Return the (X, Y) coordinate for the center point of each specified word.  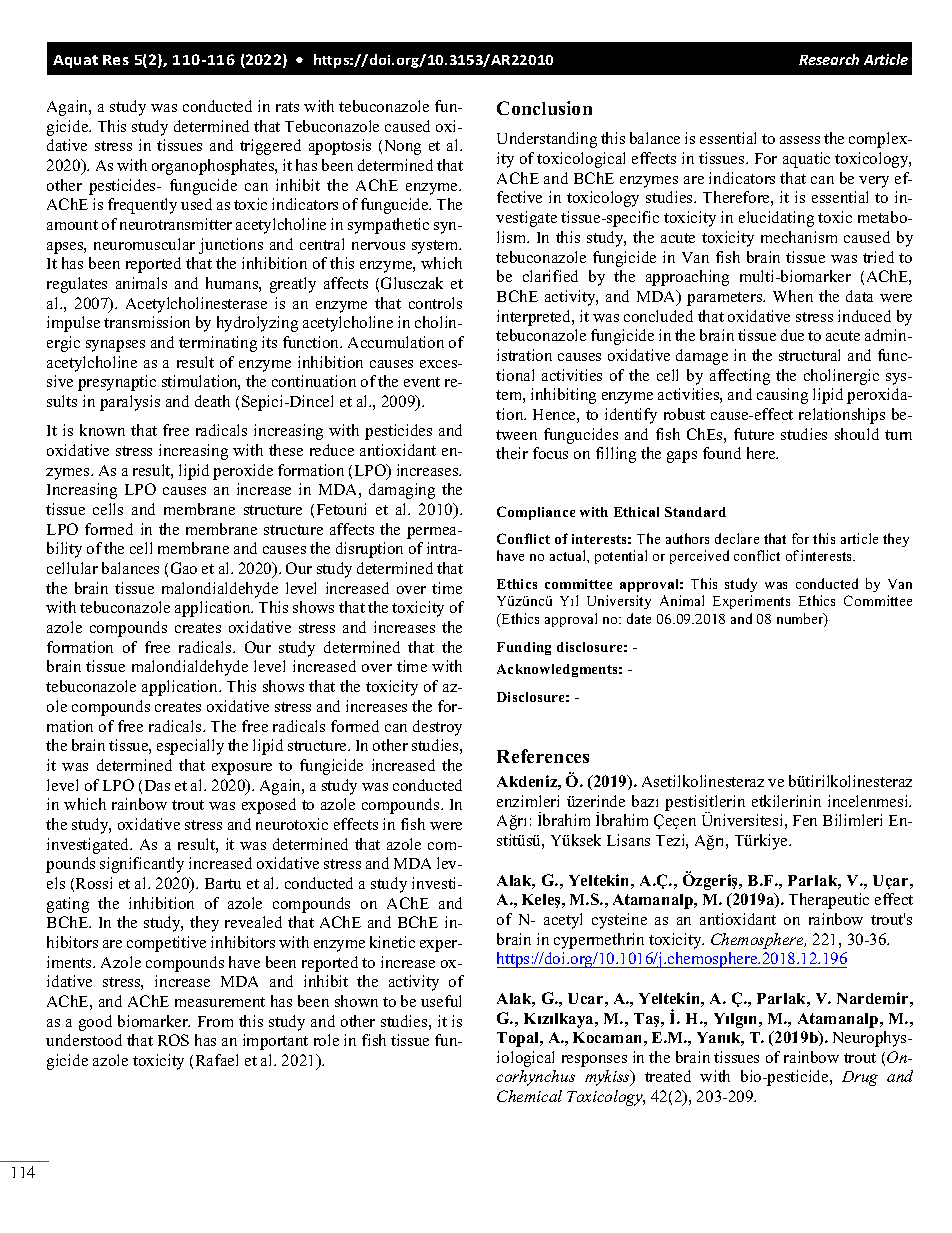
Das (157, 785)
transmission (147, 322)
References (543, 756)
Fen (805, 820)
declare (737, 538)
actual (569, 555)
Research (829, 59)
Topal (519, 1039)
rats (287, 107)
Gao (184, 568)
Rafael (217, 1060)
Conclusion (544, 108)
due (792, 335)
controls (435, 303)
